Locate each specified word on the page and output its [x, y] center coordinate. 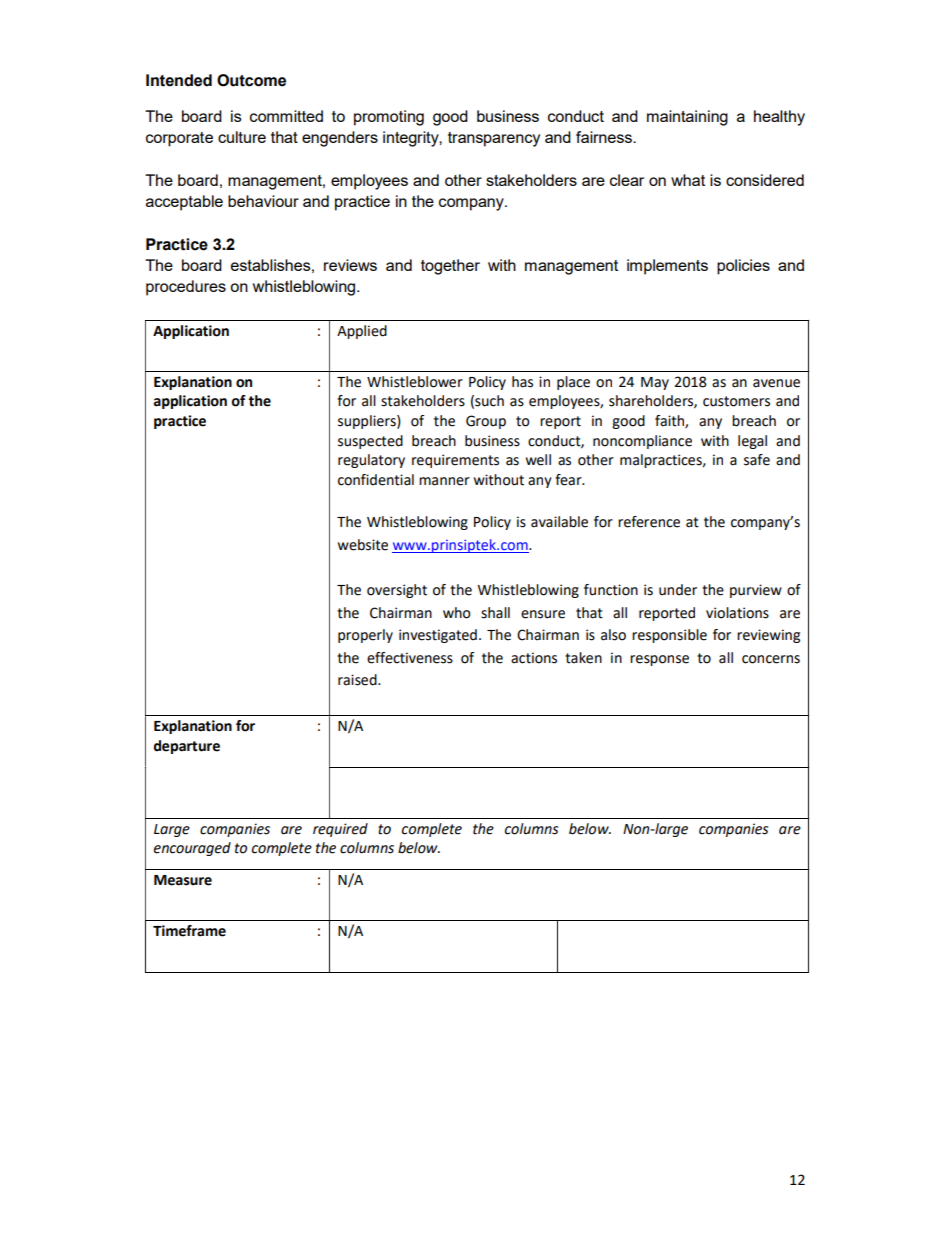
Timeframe [189, 931]
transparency [494, 139]
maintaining [687, 118]
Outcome [251, 80]
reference [649, 522]
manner [444, 481]
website [363, 545]
